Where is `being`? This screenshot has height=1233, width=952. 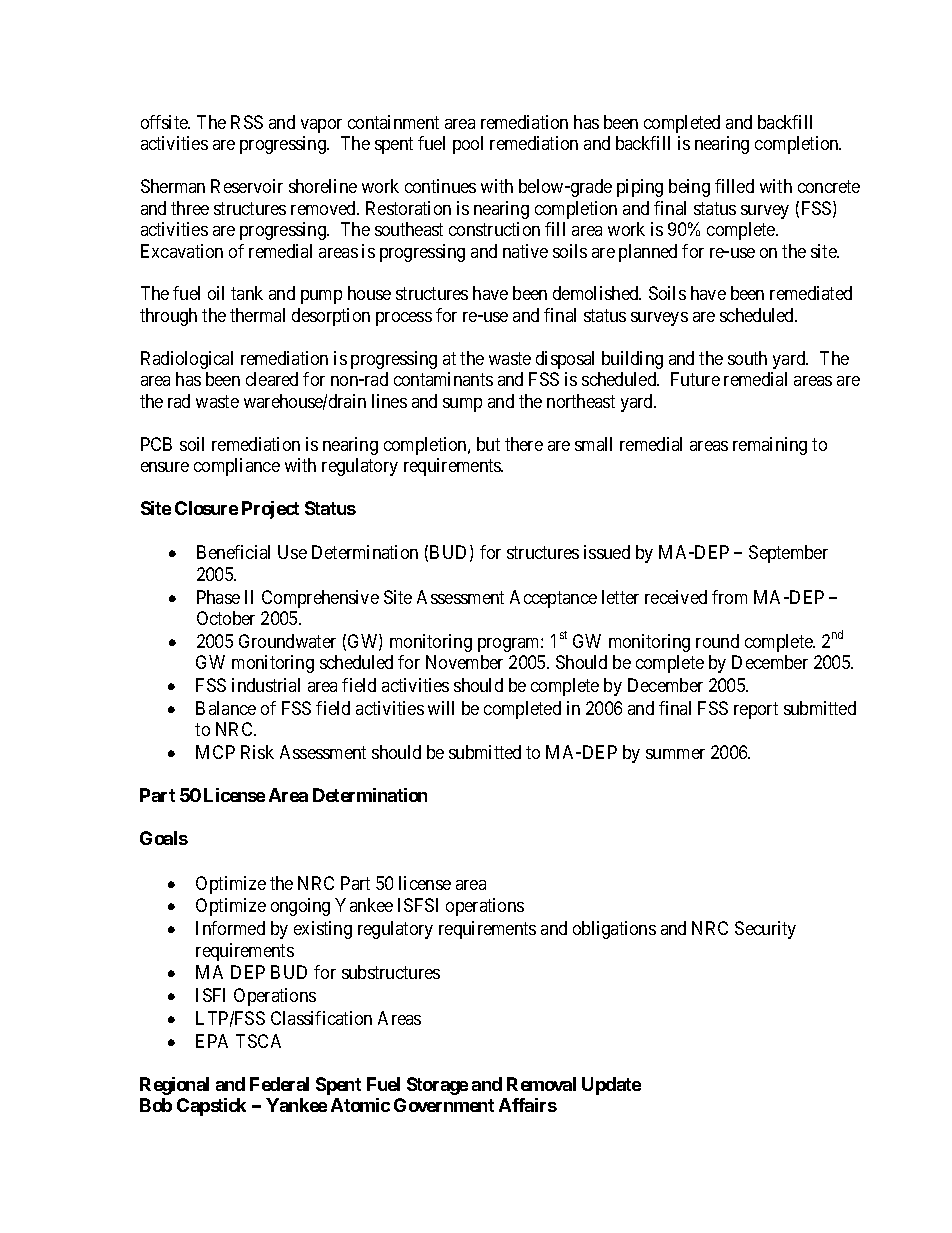
being is located at coordinates (689, 188).
